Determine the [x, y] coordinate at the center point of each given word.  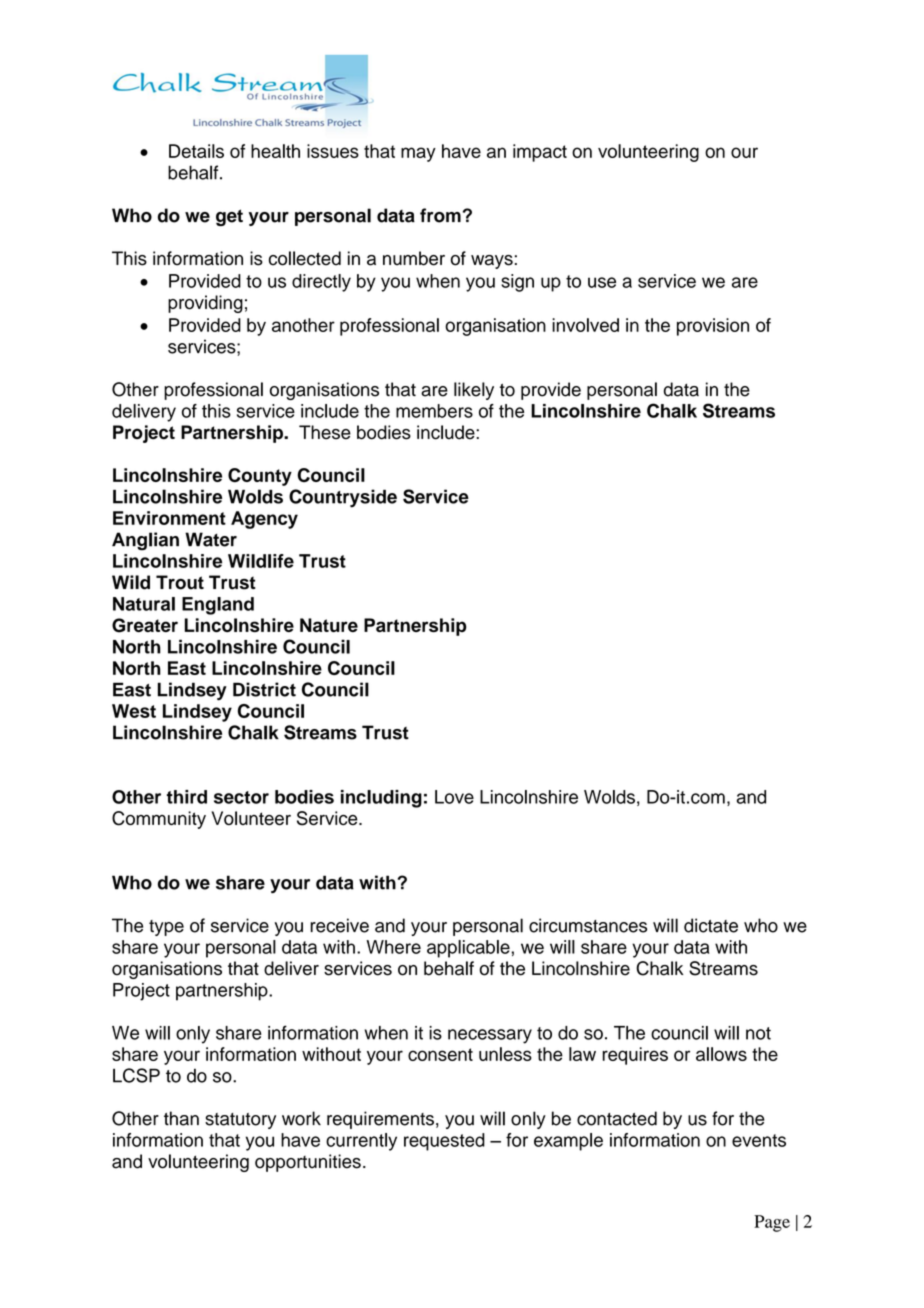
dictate [711, 925]
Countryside [343, 498]
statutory [240, 1121]
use [602, 282]
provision [713, 327]
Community [159, 820]
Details [196, 151]
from [440, 215]
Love [454, 797]
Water [211, 539]
